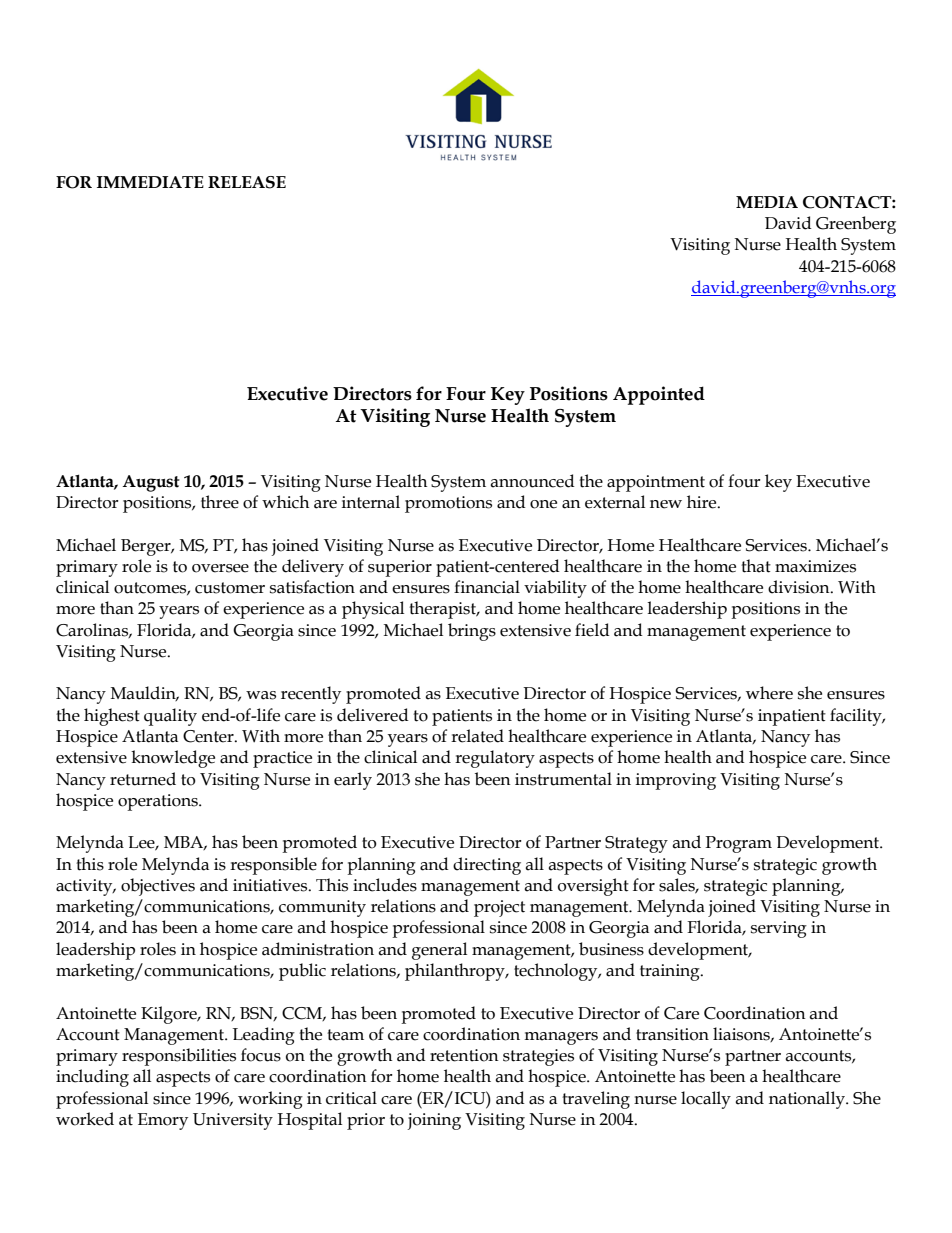  Describe the element at coordinates (659, 395) in the page. I see `Appointed` at that location.
